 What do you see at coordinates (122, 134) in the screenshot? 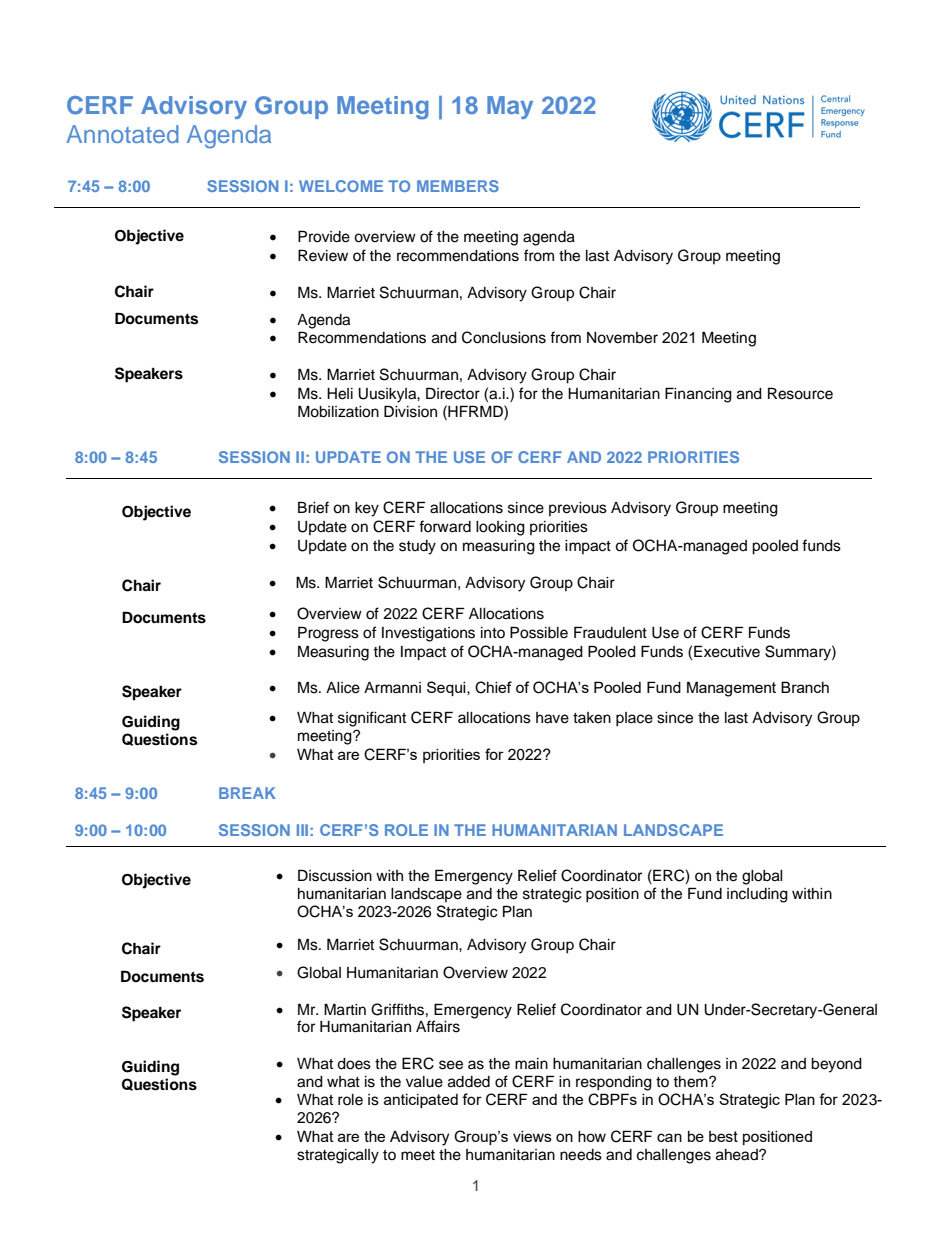
I see `Annotated` at bounding box center [122, 134].
